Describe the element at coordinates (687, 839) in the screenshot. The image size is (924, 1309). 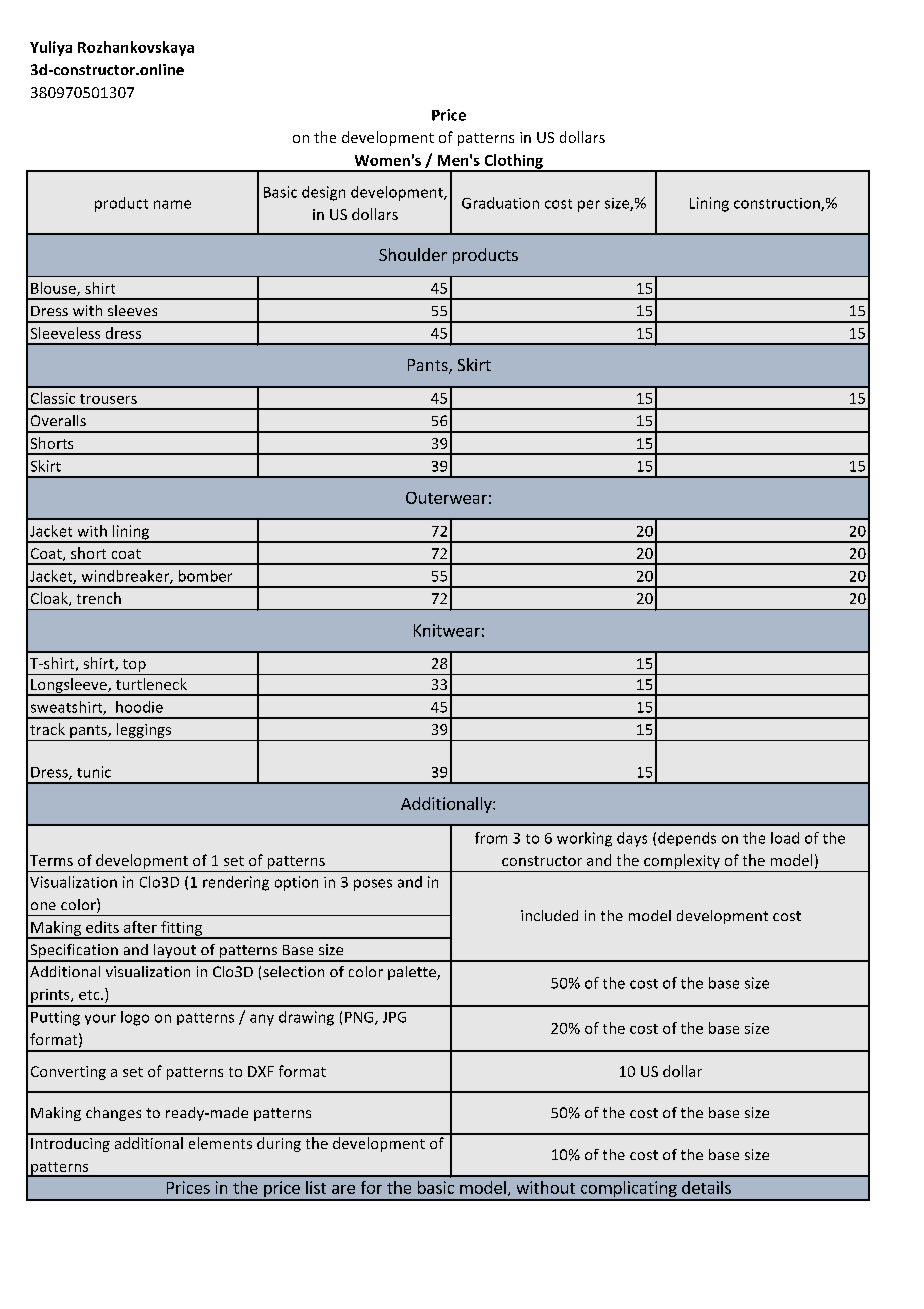
I see `depends` at that location.
